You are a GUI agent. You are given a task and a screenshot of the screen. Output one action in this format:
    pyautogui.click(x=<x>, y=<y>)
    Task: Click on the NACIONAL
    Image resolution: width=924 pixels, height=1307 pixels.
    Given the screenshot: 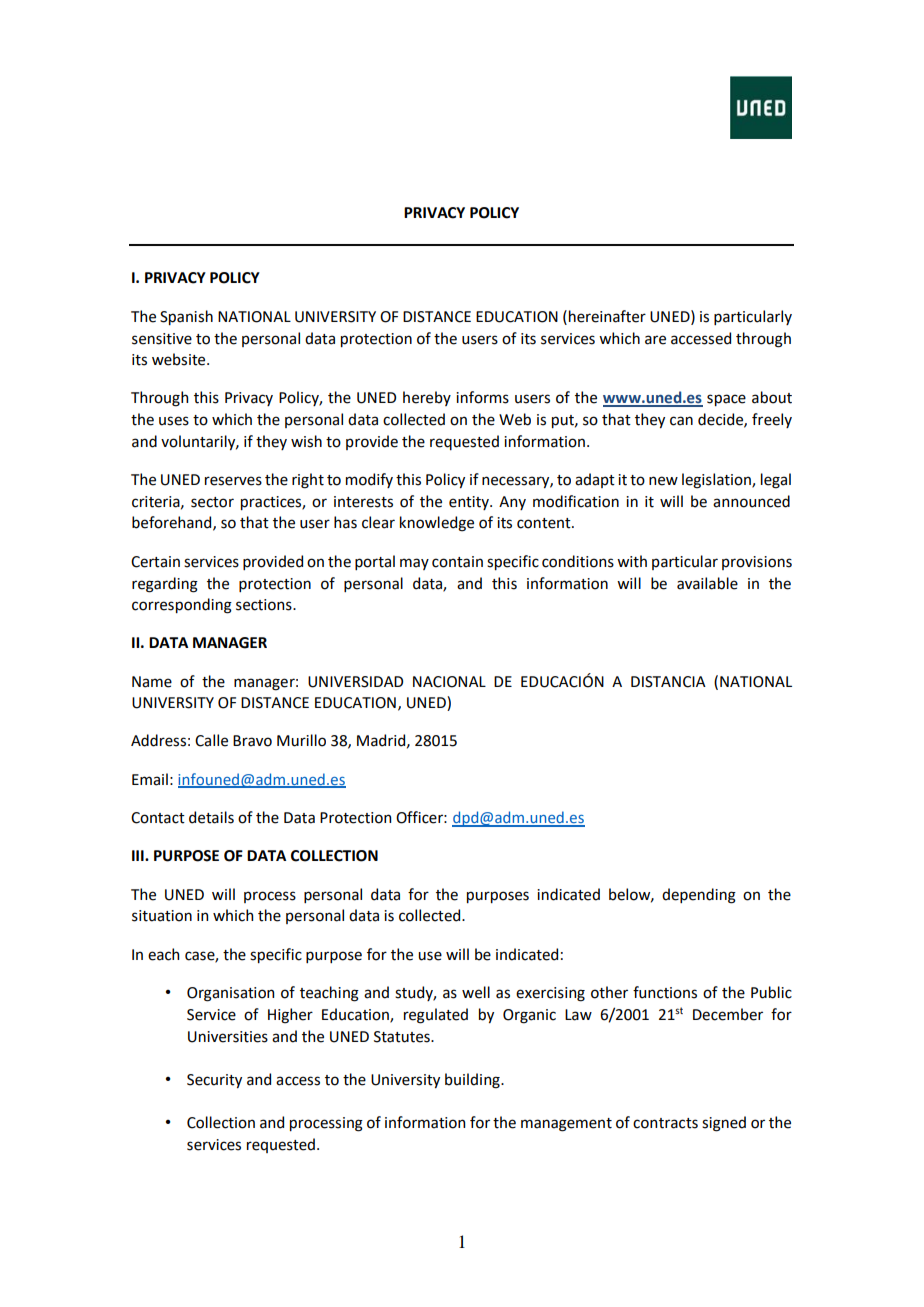 What is the action you would take?
    pyautogui.click(x=449, y=682)
